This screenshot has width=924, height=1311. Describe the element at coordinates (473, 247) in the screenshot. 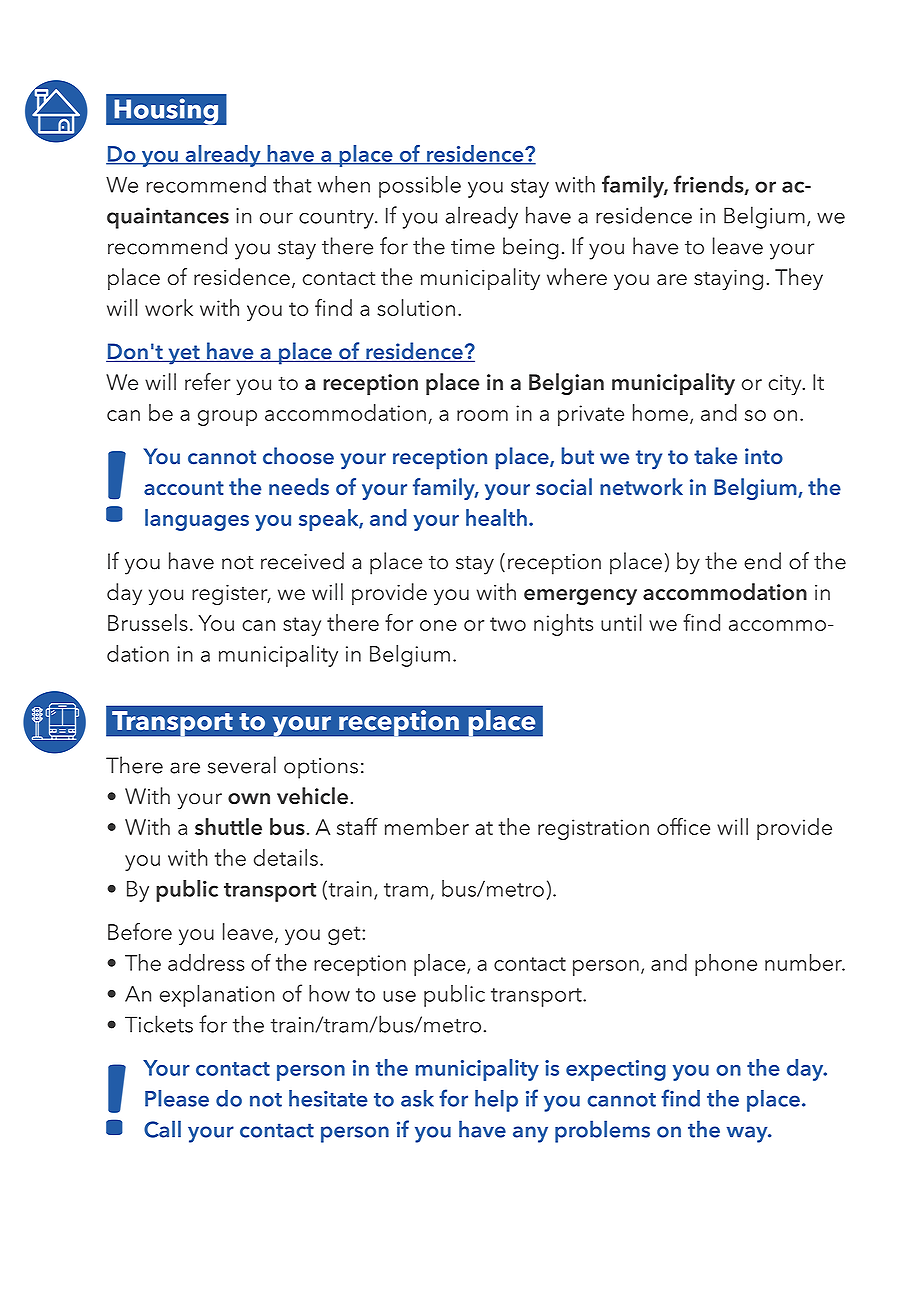

I see `time` at that location.
